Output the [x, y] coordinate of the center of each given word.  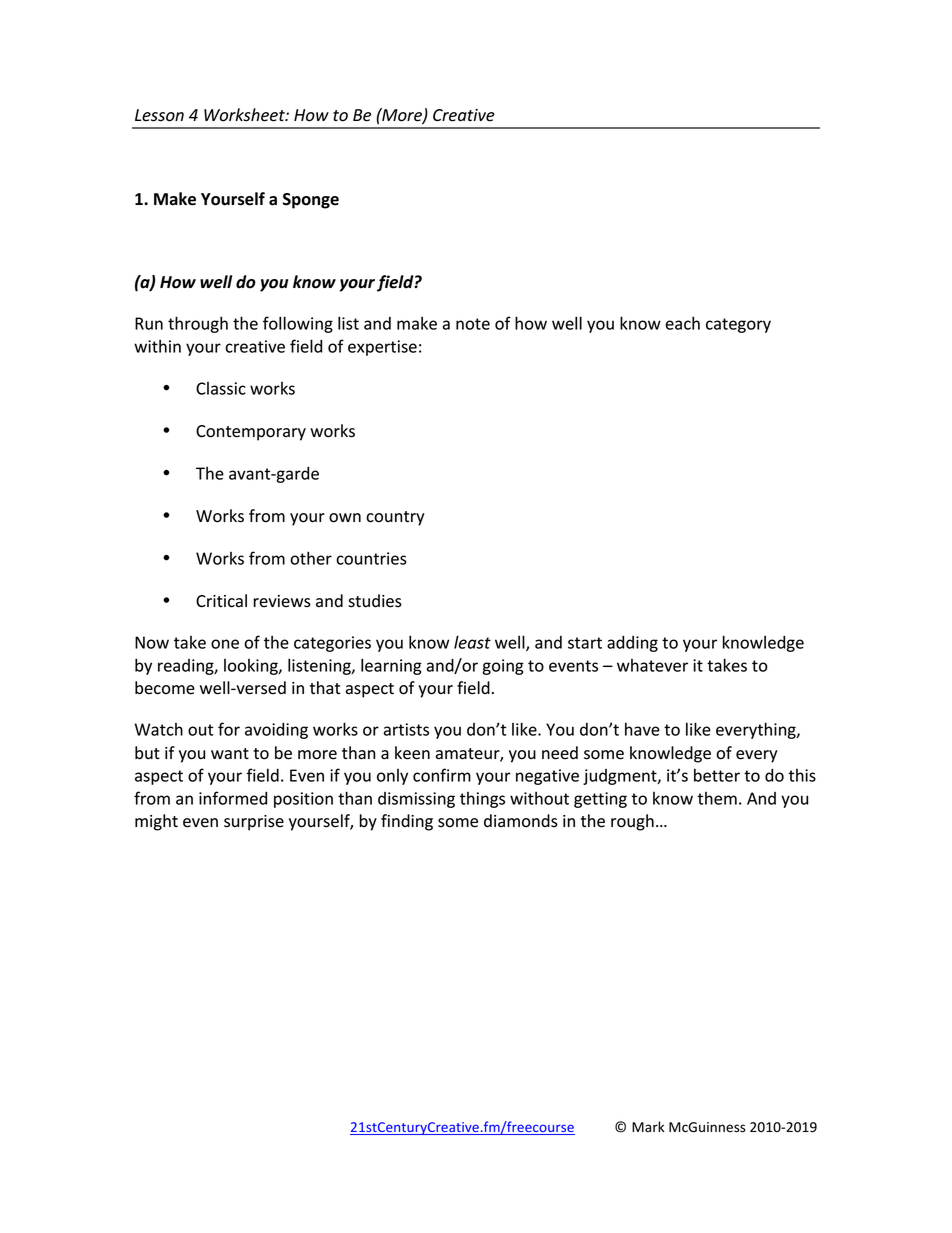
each [682, 323]
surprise [254, 823]
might [156, 822]
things [482, 800]
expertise [382, 348]
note [473, 324]
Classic [221, 388]
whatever [652, 665]
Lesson [159, 115]
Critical [221, 601]
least [472, 642]
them [717, 798]
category [738, 325]
